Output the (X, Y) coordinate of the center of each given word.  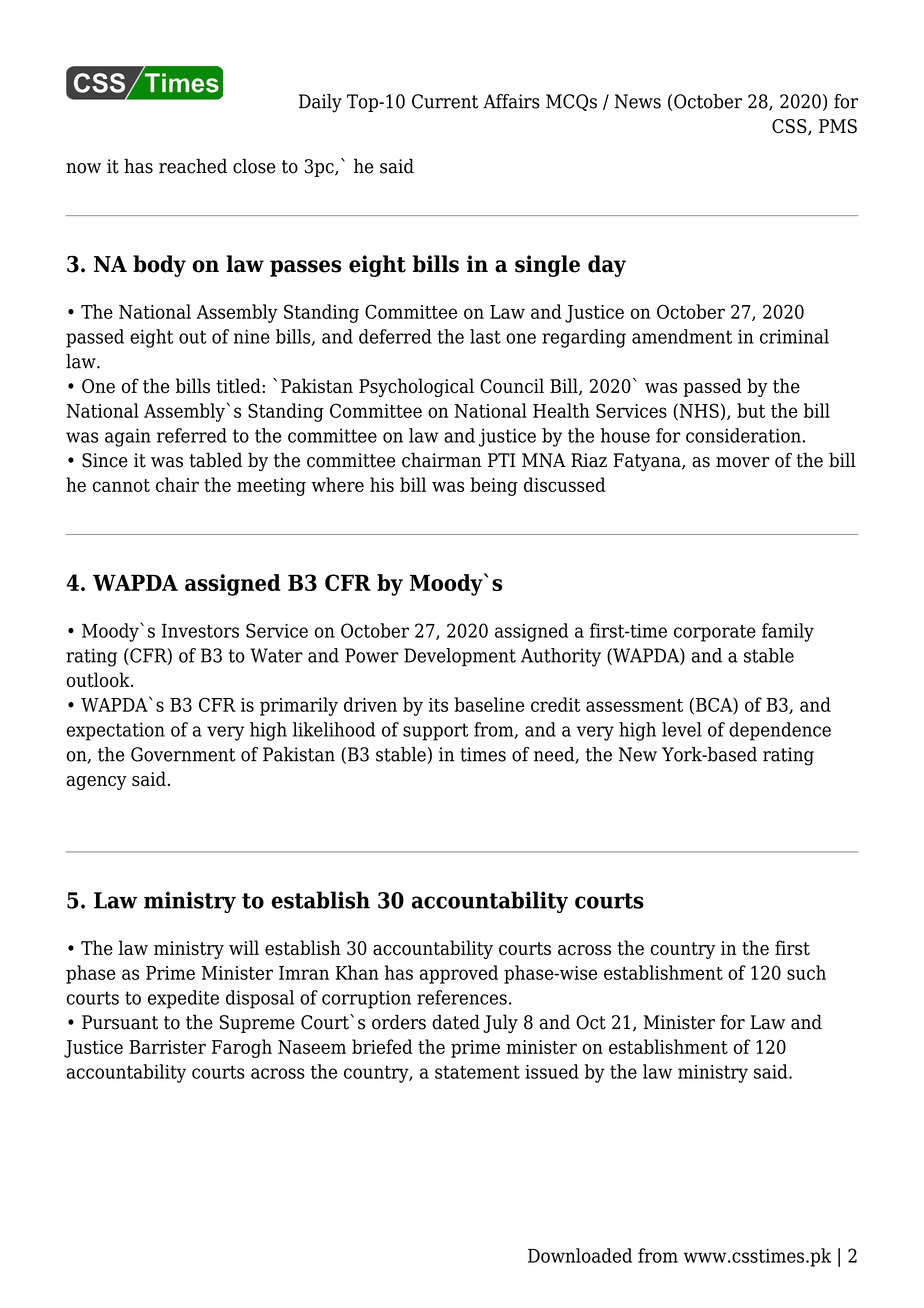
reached (193, 166)
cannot (121, 485)
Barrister (167, 1047)
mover (743, 462)
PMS (838, 126)
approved (459, 974)
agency (97, 783)
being (494, 486)
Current (445, 101)
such (806, 972)
